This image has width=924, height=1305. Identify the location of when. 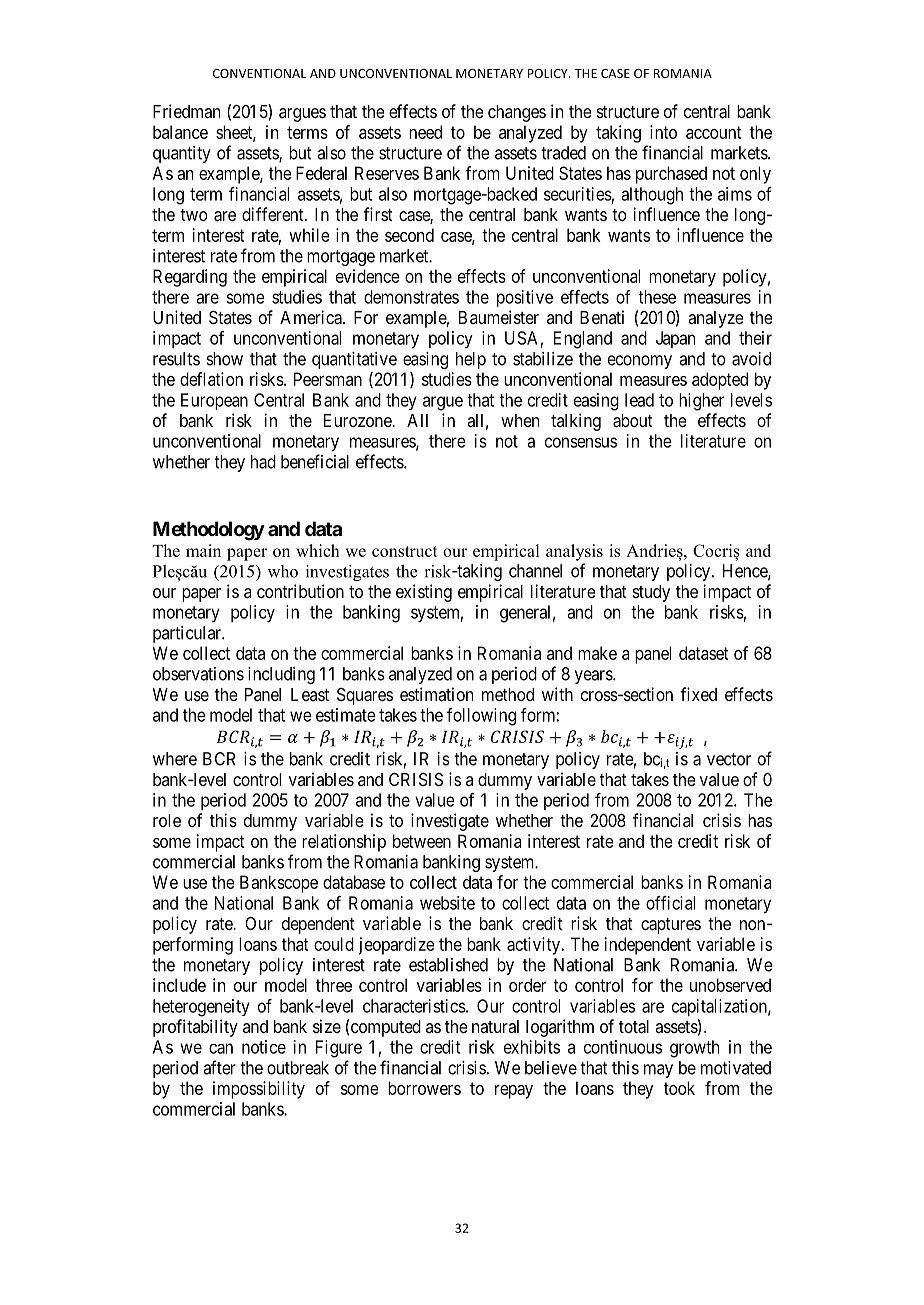
(520, 420).
